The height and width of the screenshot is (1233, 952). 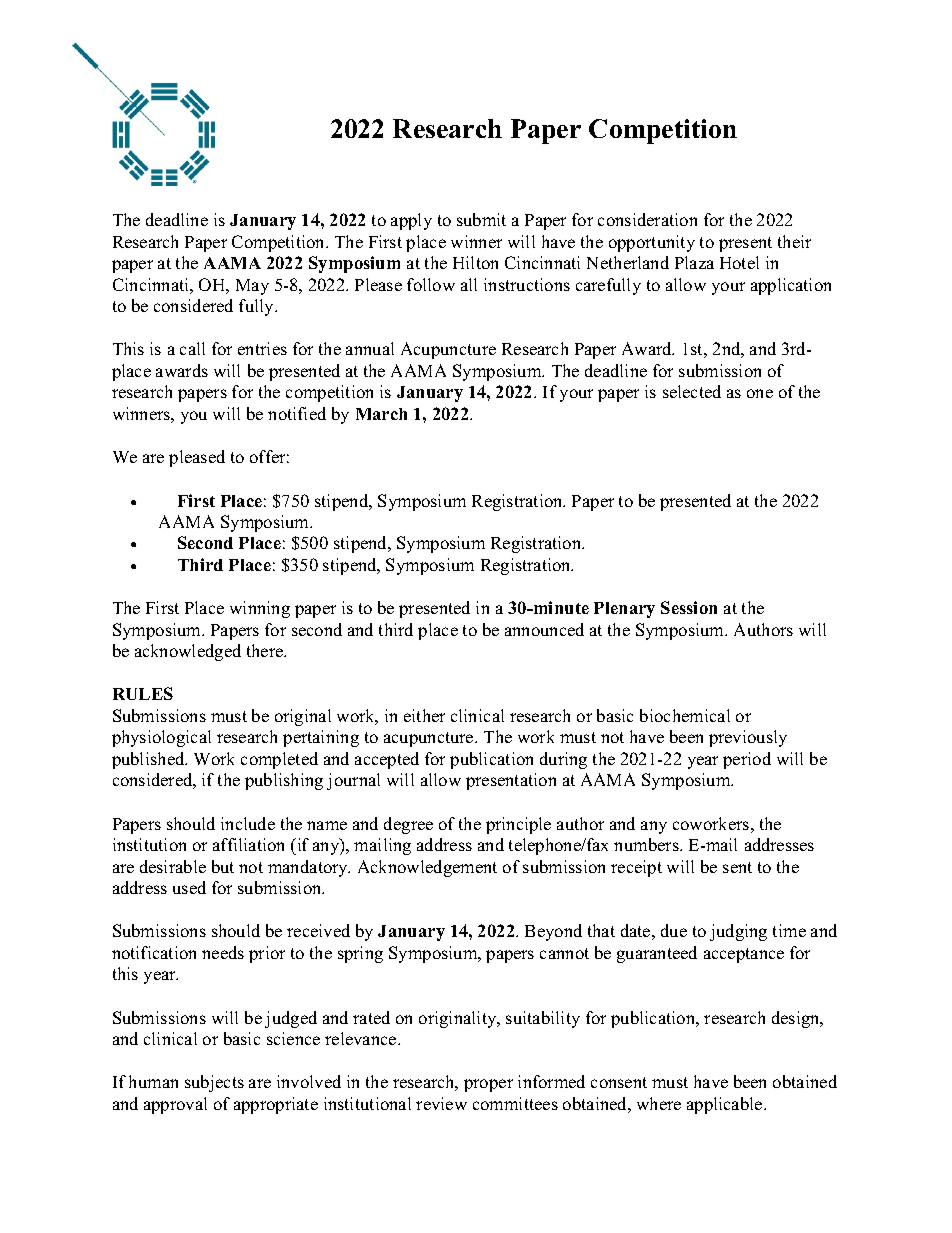 What do you see at coordinates (188, 652) in the screenshot?
I see `acknowledged` at bounding box center [188, 652].
